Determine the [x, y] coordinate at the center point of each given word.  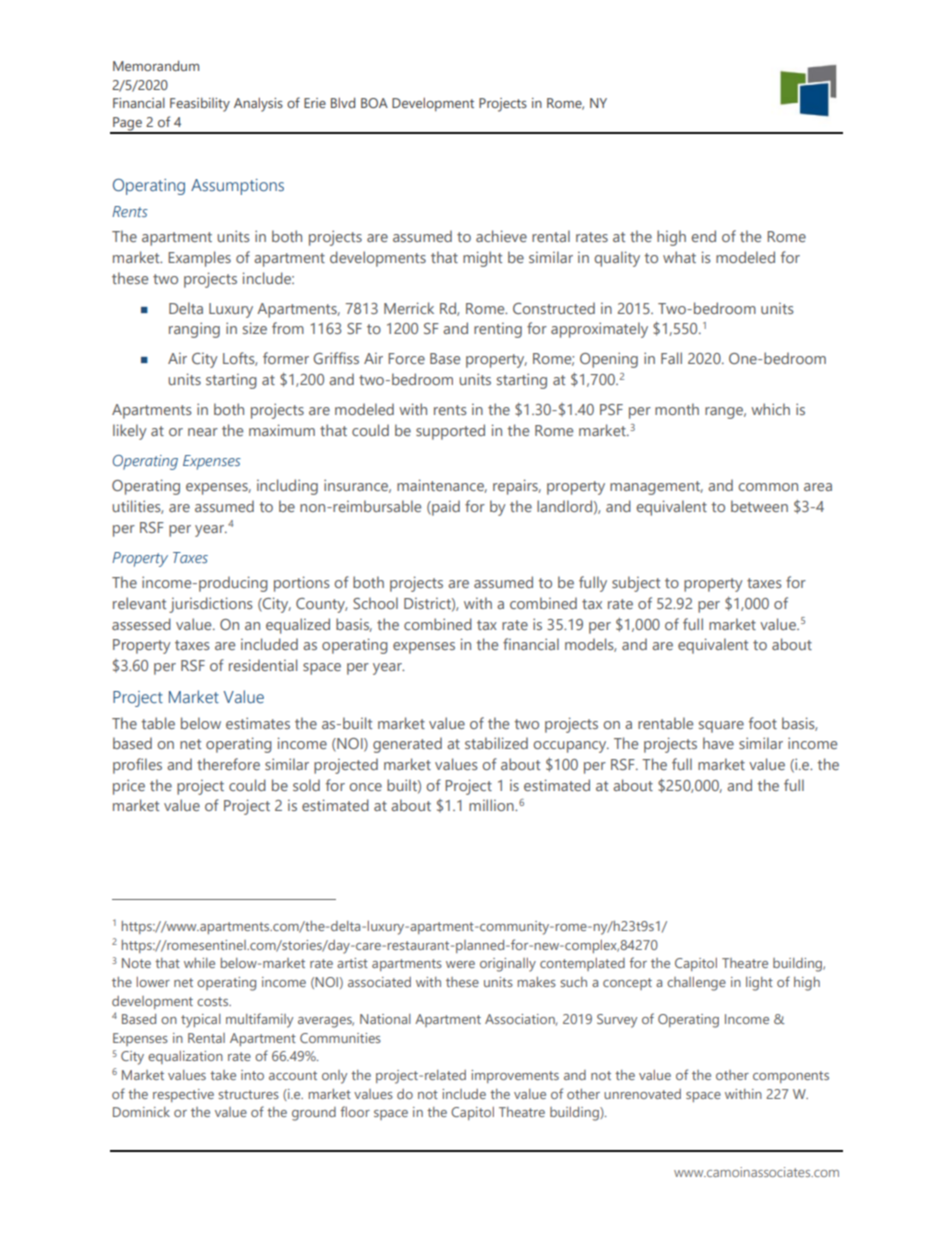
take [223, 1075]
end [703, 236]
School [375, 603]
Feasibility [200, 104]
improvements [515, 1076]
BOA [374, 103]
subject [636, 584]
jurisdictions [211, 605]
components [791, 1077]
